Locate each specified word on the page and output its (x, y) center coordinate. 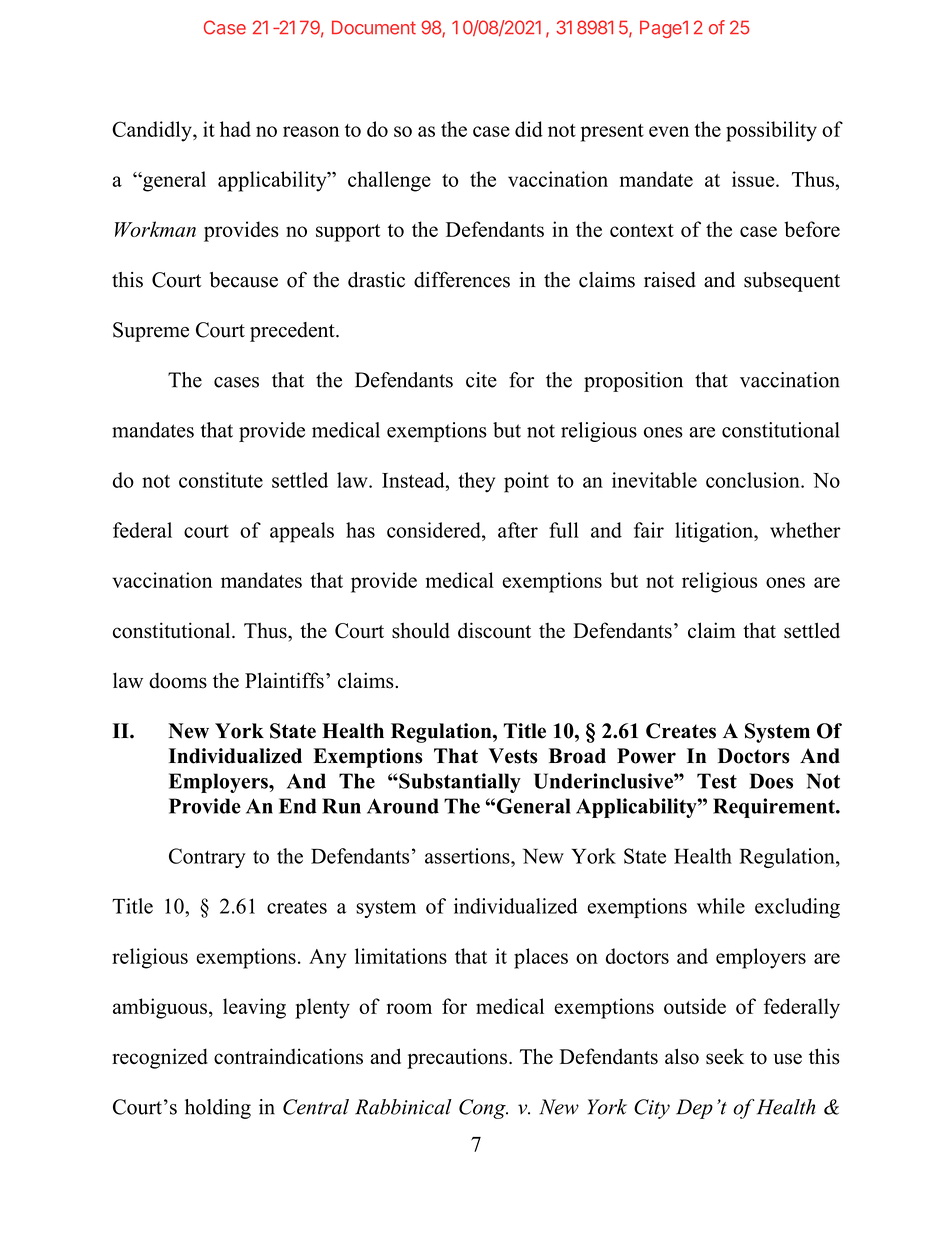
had (235, 129)
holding (218, 1109)
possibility (771, 131)
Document (374, 27)
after (518, 530)
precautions (457, 1058)
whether (805, 530)
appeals (302, 532)
